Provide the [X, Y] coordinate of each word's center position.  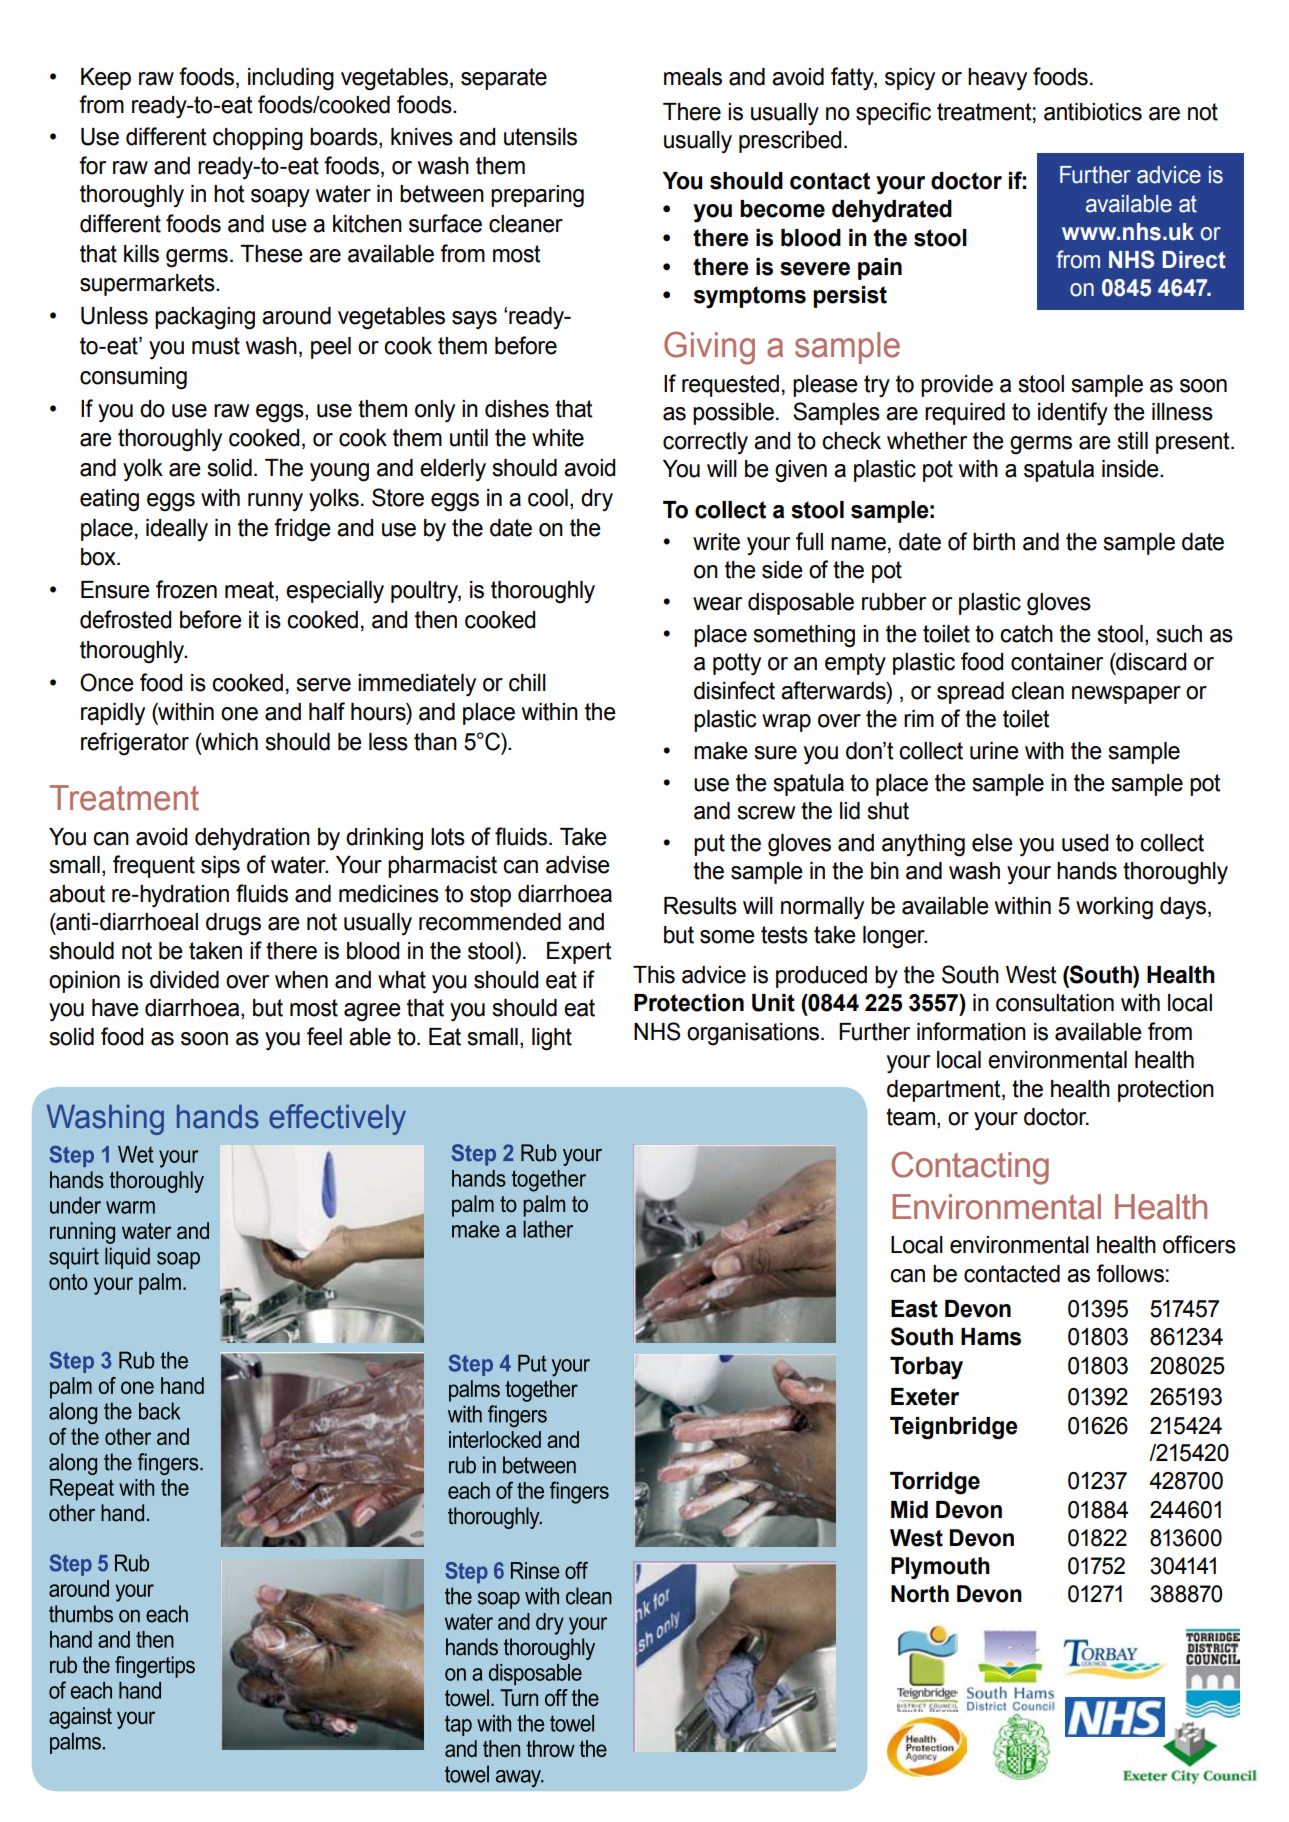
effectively [337, 1119]
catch [1026, 634]
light [552, 1039]
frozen [186, 589]
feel [324, 1036]
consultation [1055, 1003]
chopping [258, 139]
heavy [997, 79]
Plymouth [940, 1568]
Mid [909, 1510]
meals [693, 77]
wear [717, 604]
